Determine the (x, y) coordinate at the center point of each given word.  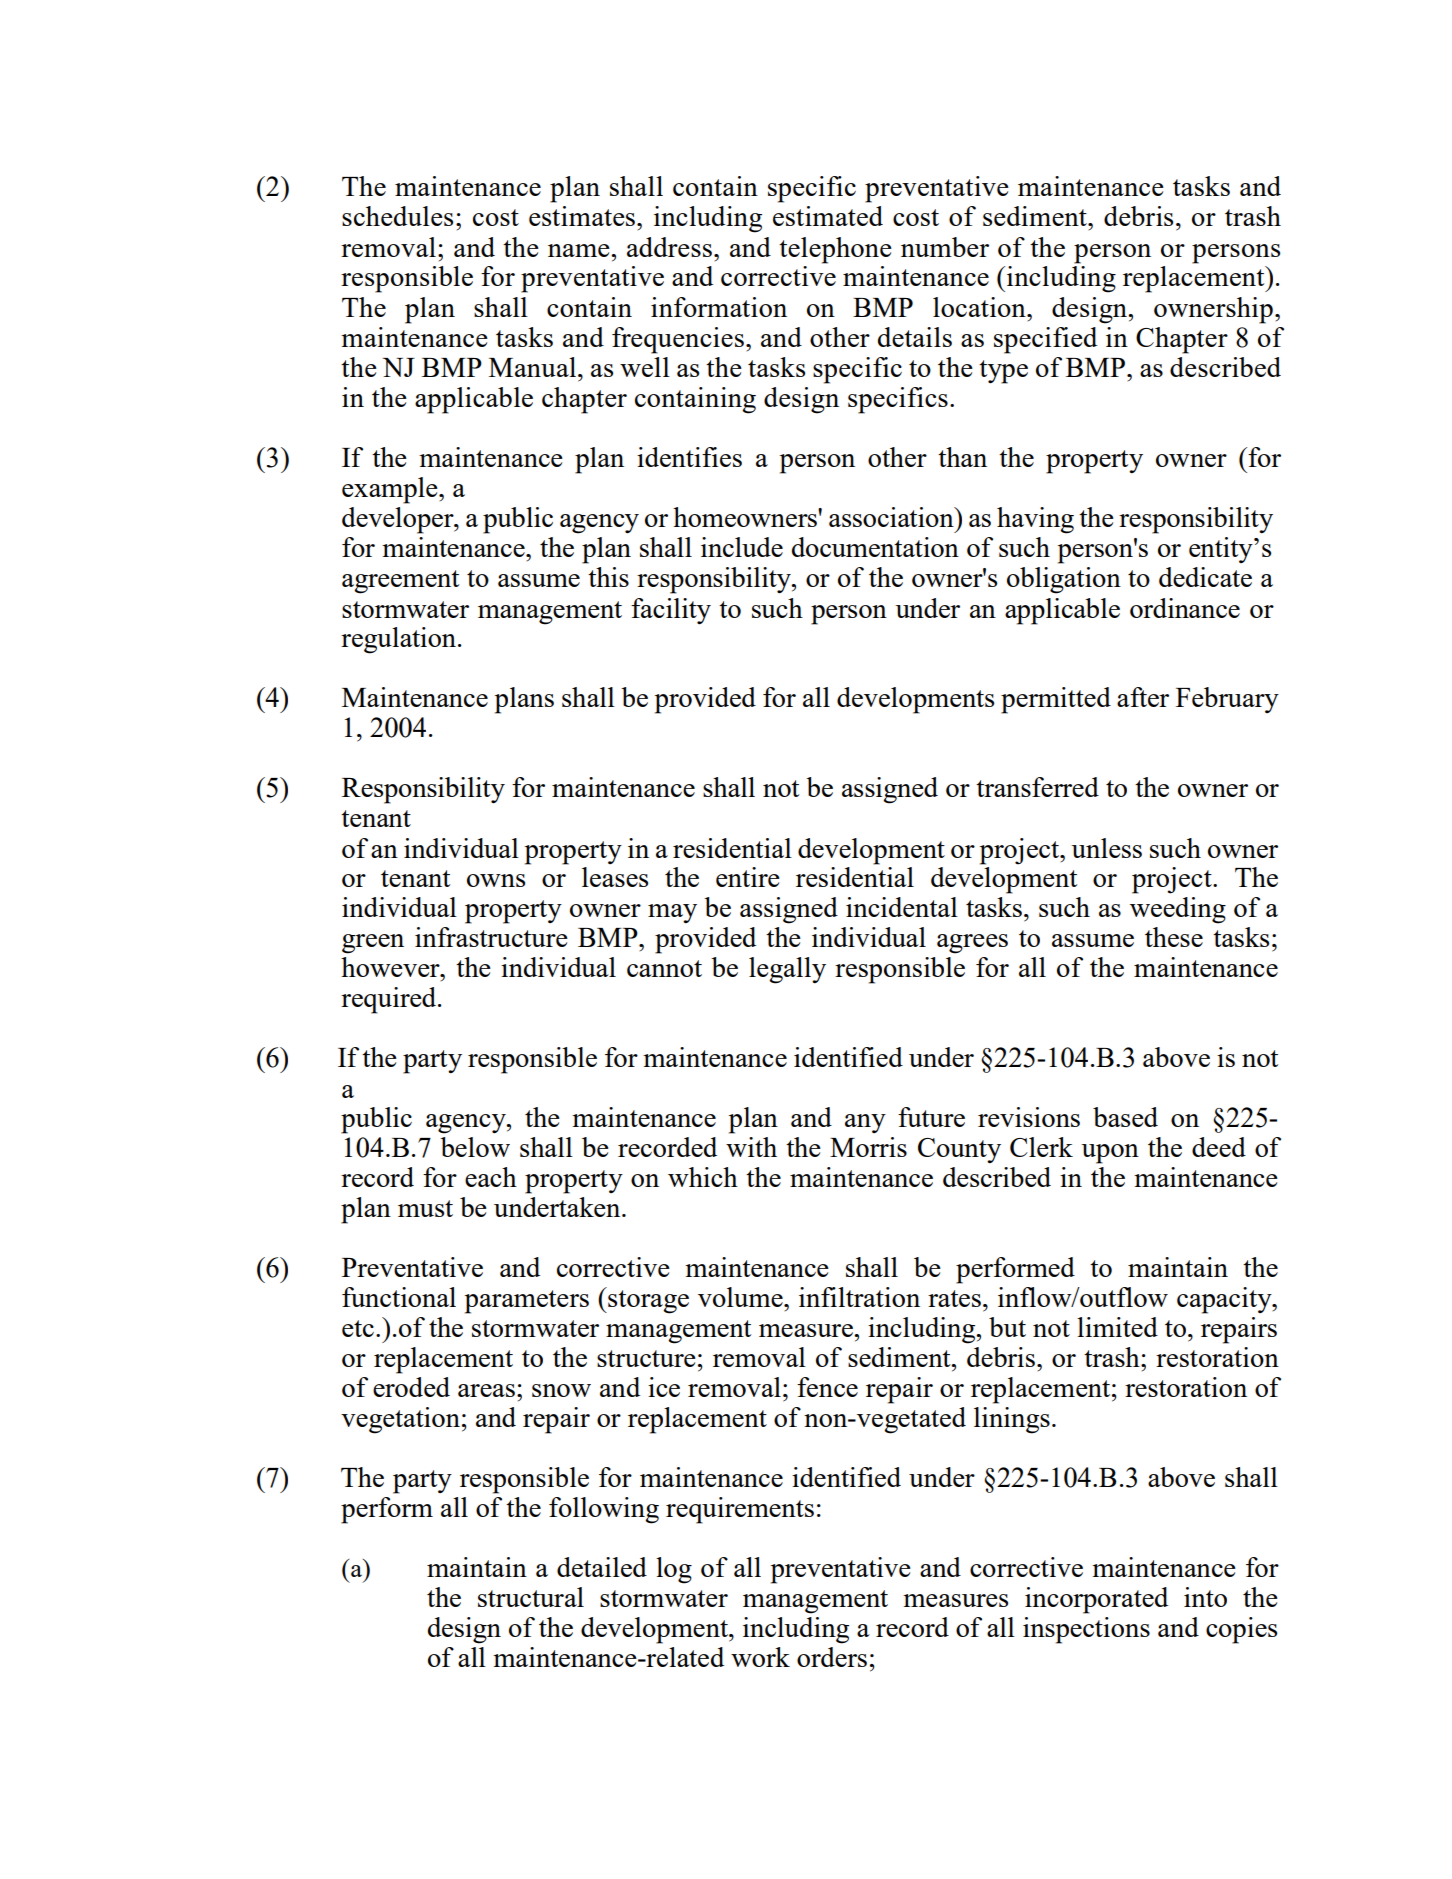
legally (787, 970)
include (742, 547)
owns (496, 880)
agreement (400, 582)
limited (1117, 1327)
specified (1045, 340)
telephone (835, 250)
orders (832, 1657)
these (1174, 937)
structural (531, 1597)
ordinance (1185, 608)
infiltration (859, 1297)
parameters (527, 1302)
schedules (397, 216)
